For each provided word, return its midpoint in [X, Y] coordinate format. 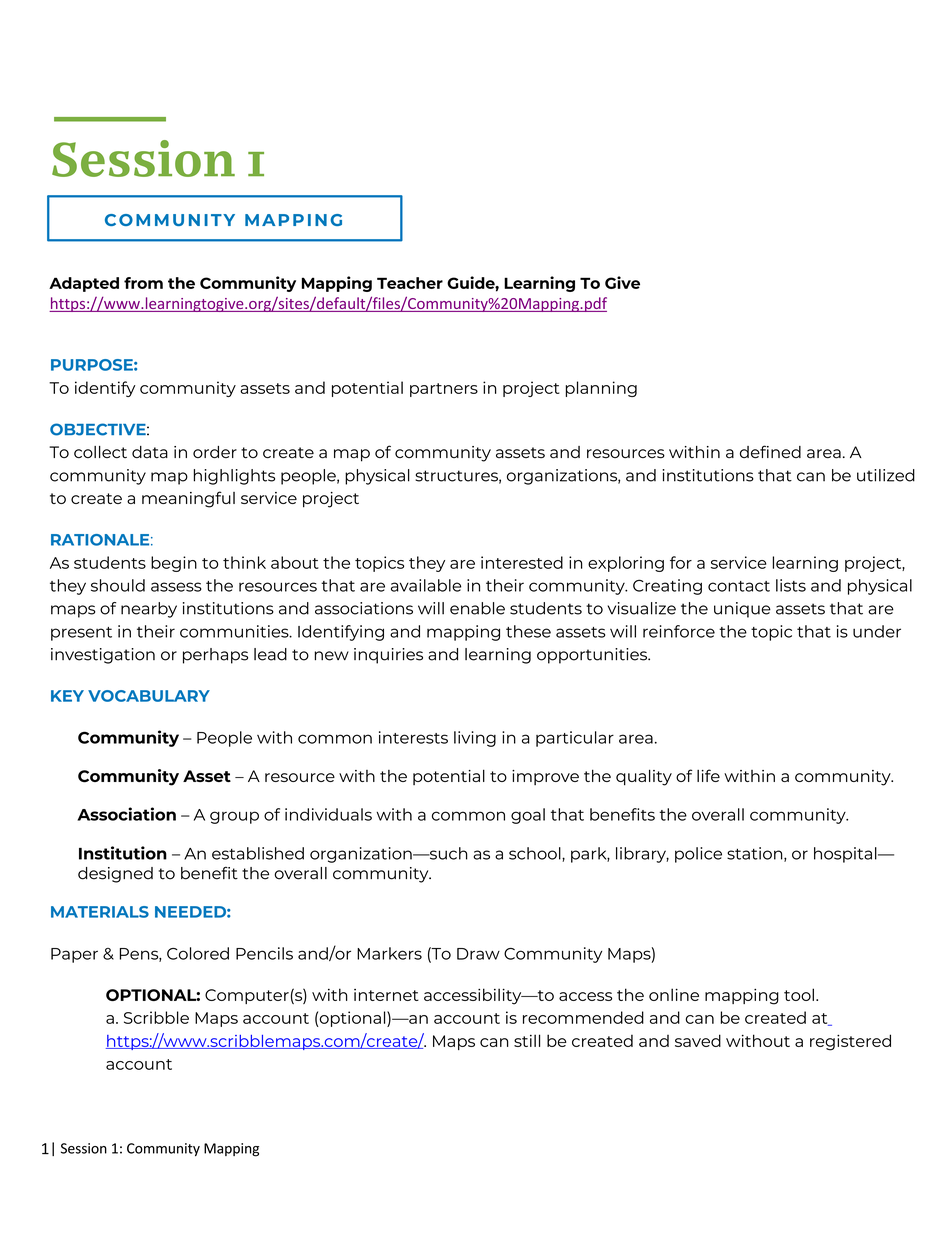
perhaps [215, 656]
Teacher [410, 283]
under [877, 631]
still [527, 1040]
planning [601, 389]
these [528, 631]
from [143, 283]
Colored [198, 953]
